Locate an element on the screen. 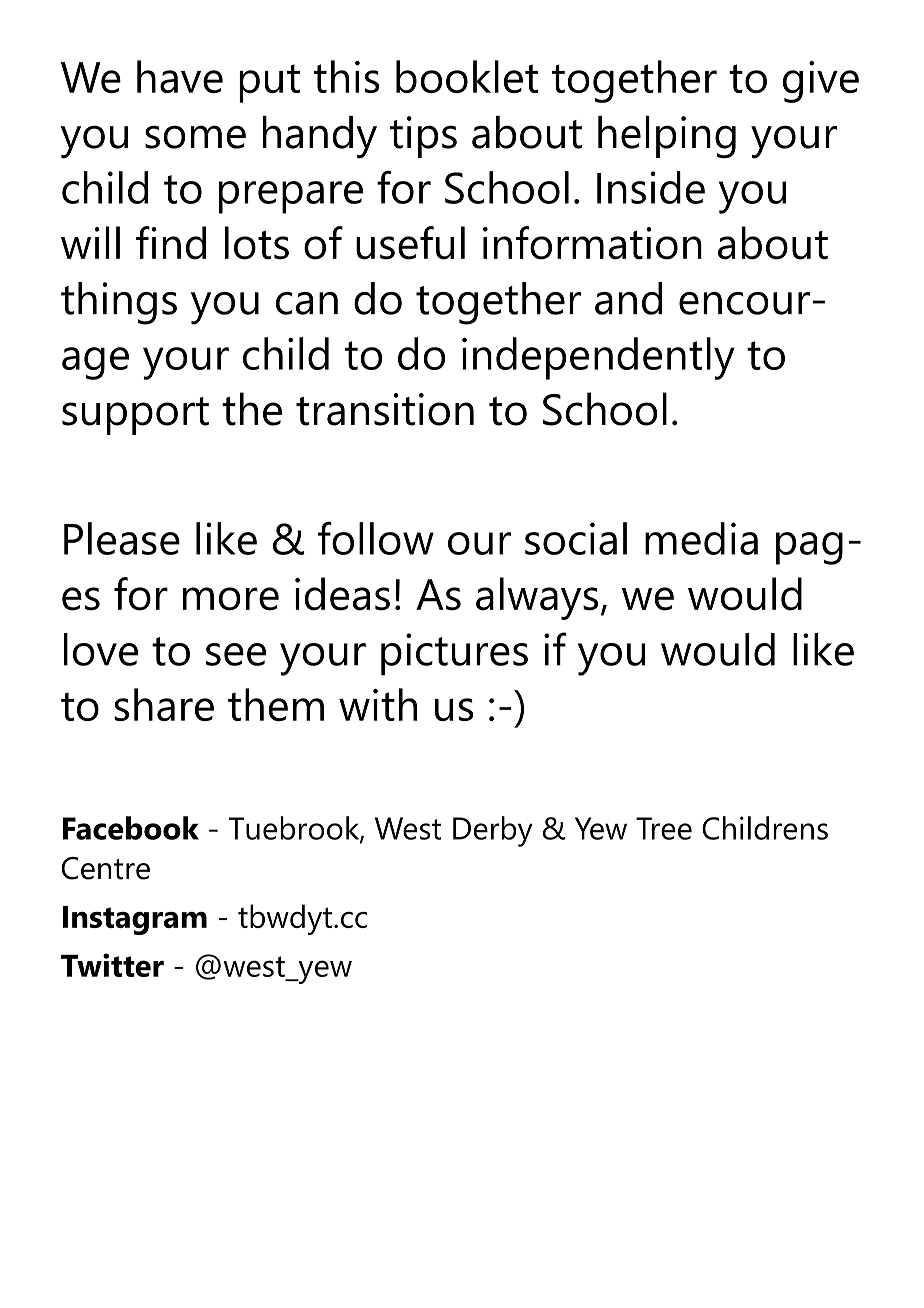 The width and height of the screenshot is (924, 1308). support is located at coordinates (135, 416).
